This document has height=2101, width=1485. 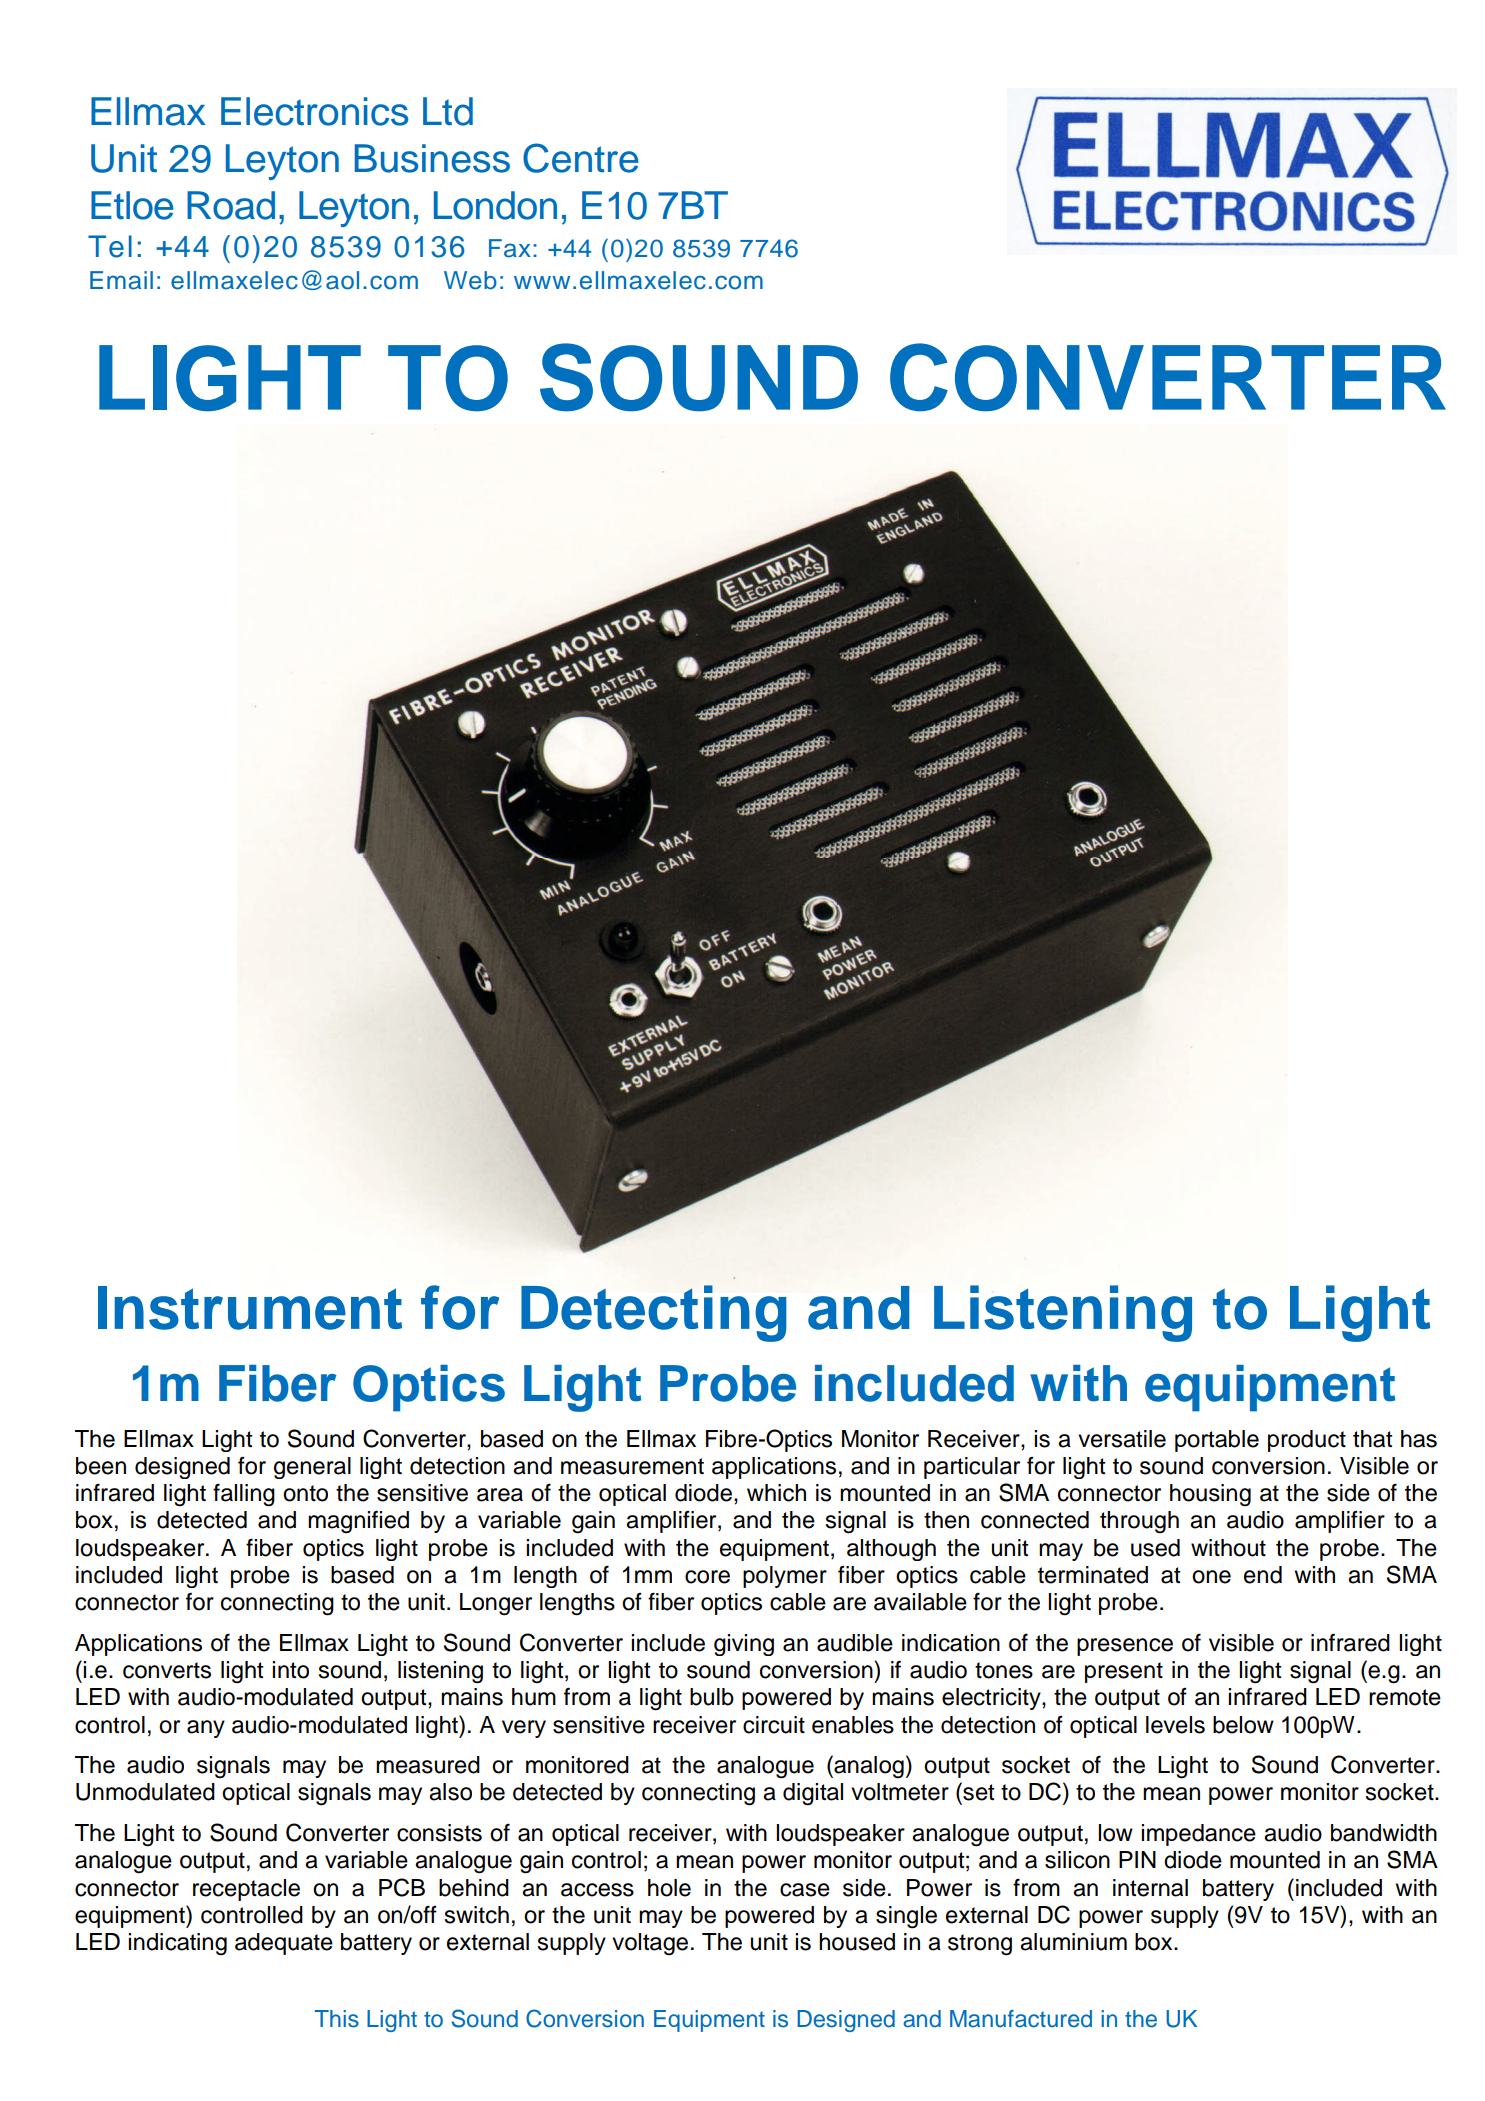 What do you see at coordinates (581, 158) in the document?
I see `Centre` at bounding box center [581, 158].
